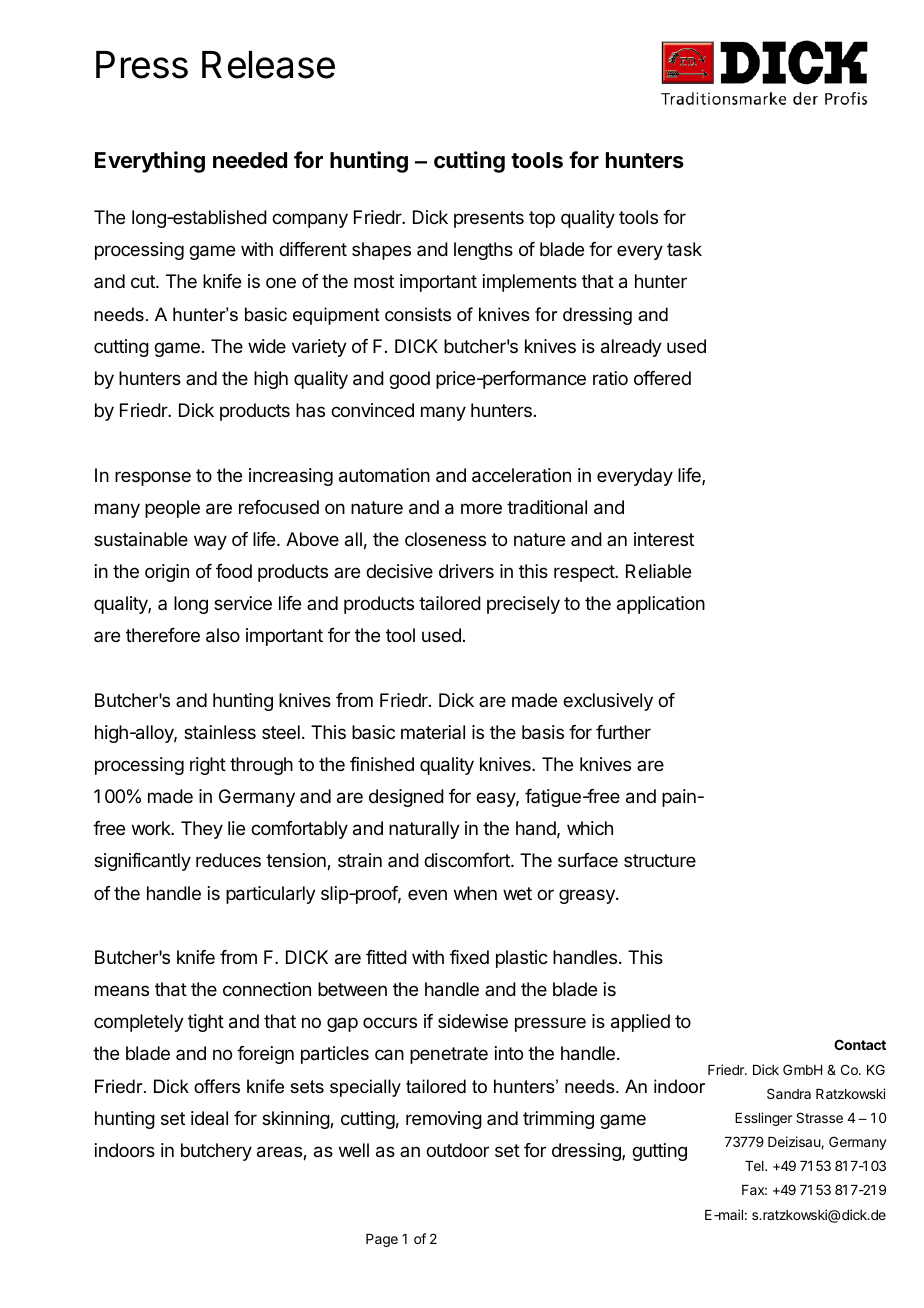 The image size is (924, 1308). Describe the element at coordinates (268, 65) in the screenshot. I see `Release` at that location.
